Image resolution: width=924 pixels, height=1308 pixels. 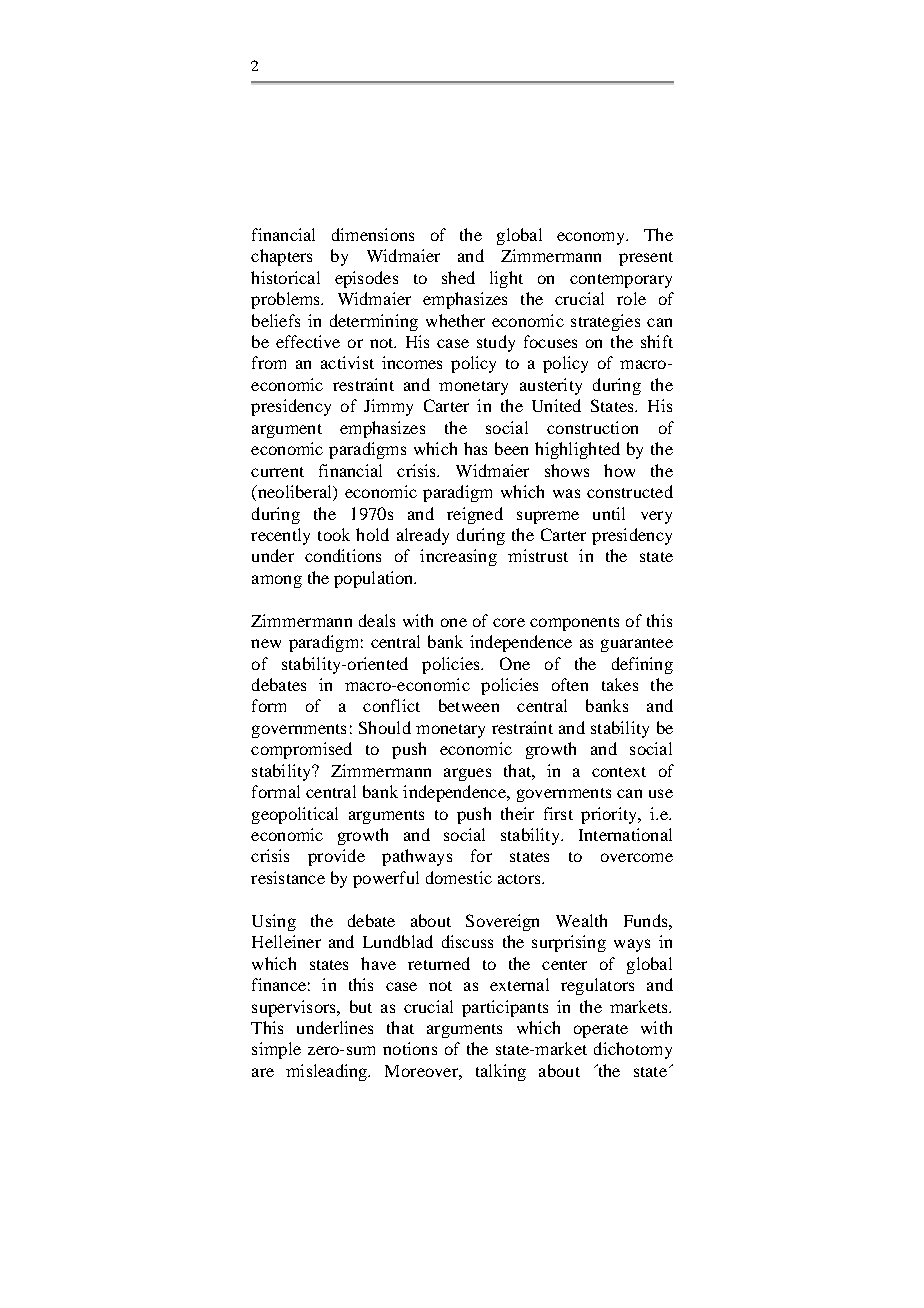 What do you see at coordinates (621, 281) in the page?
I see `contemporary` at bounding box center [621, 281].
